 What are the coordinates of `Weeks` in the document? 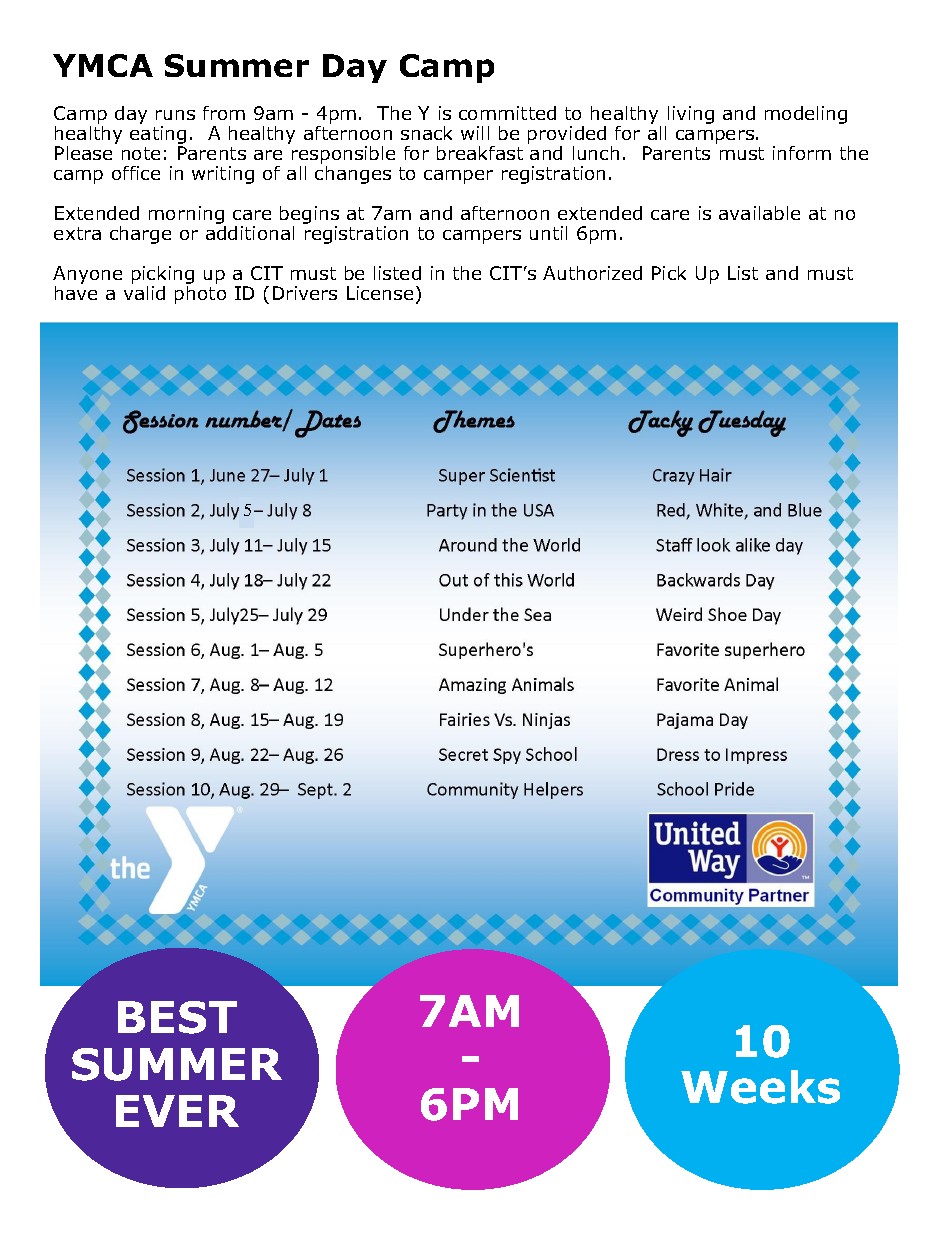 It's located at (760, 1087).
